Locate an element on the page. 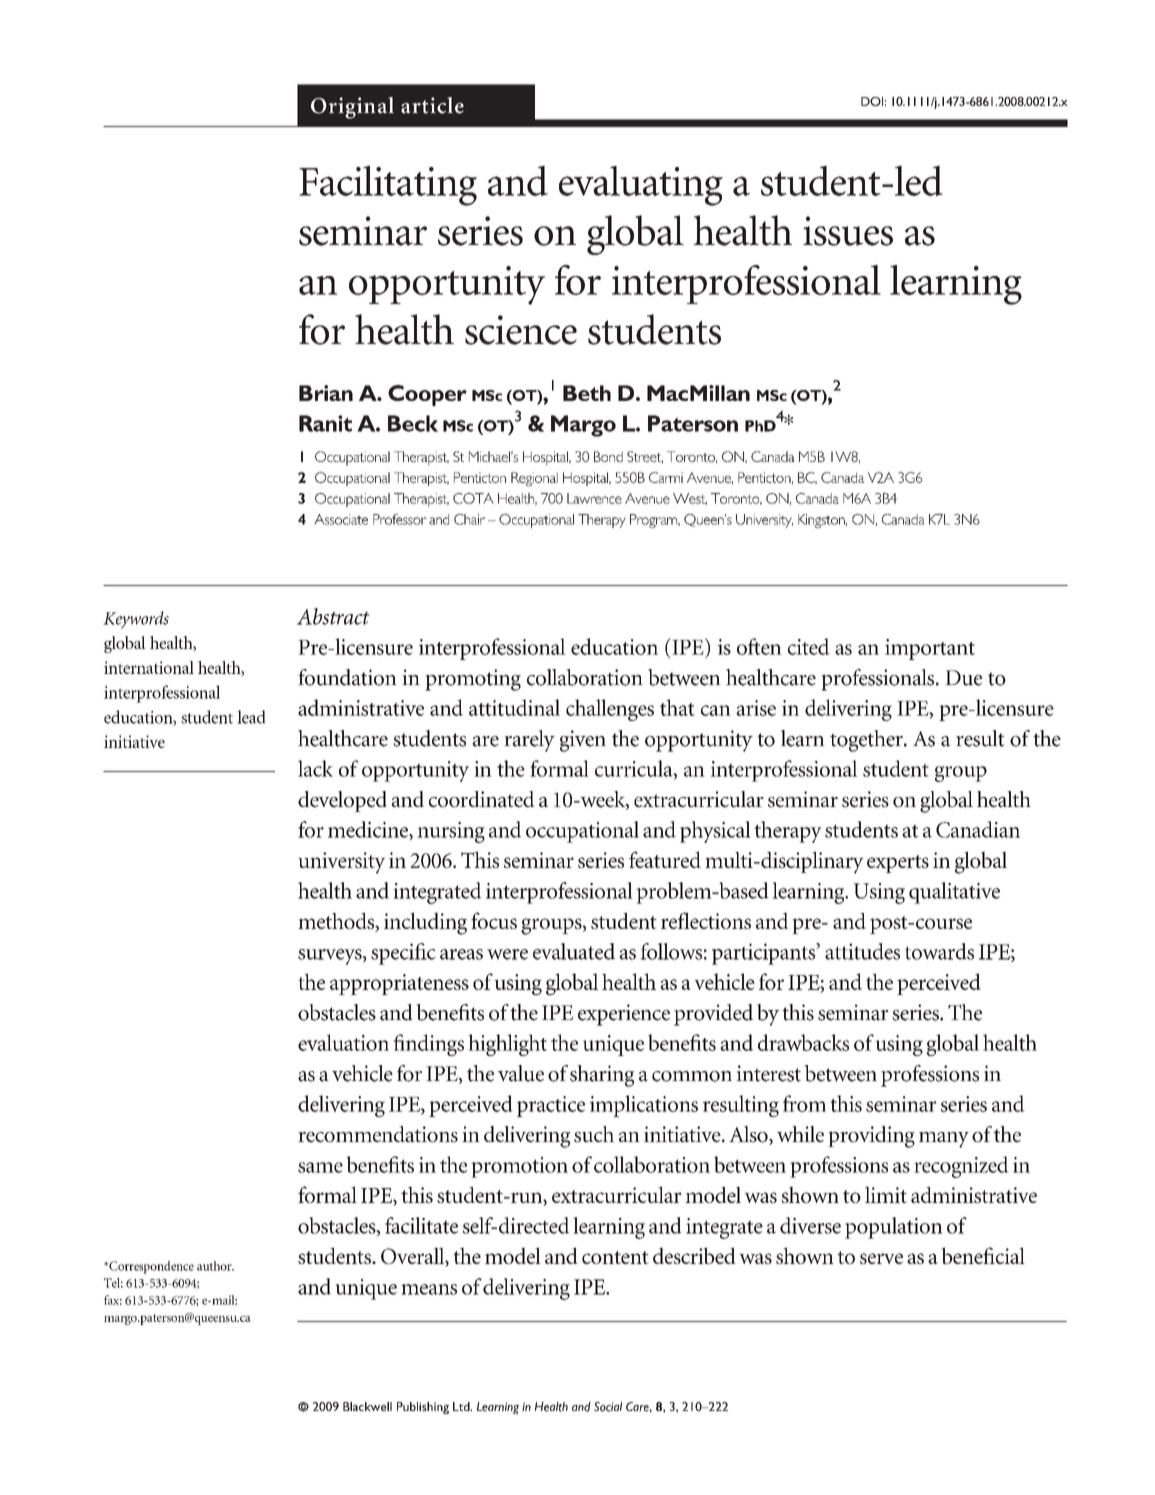  together is located at coordinates (867, 741).
